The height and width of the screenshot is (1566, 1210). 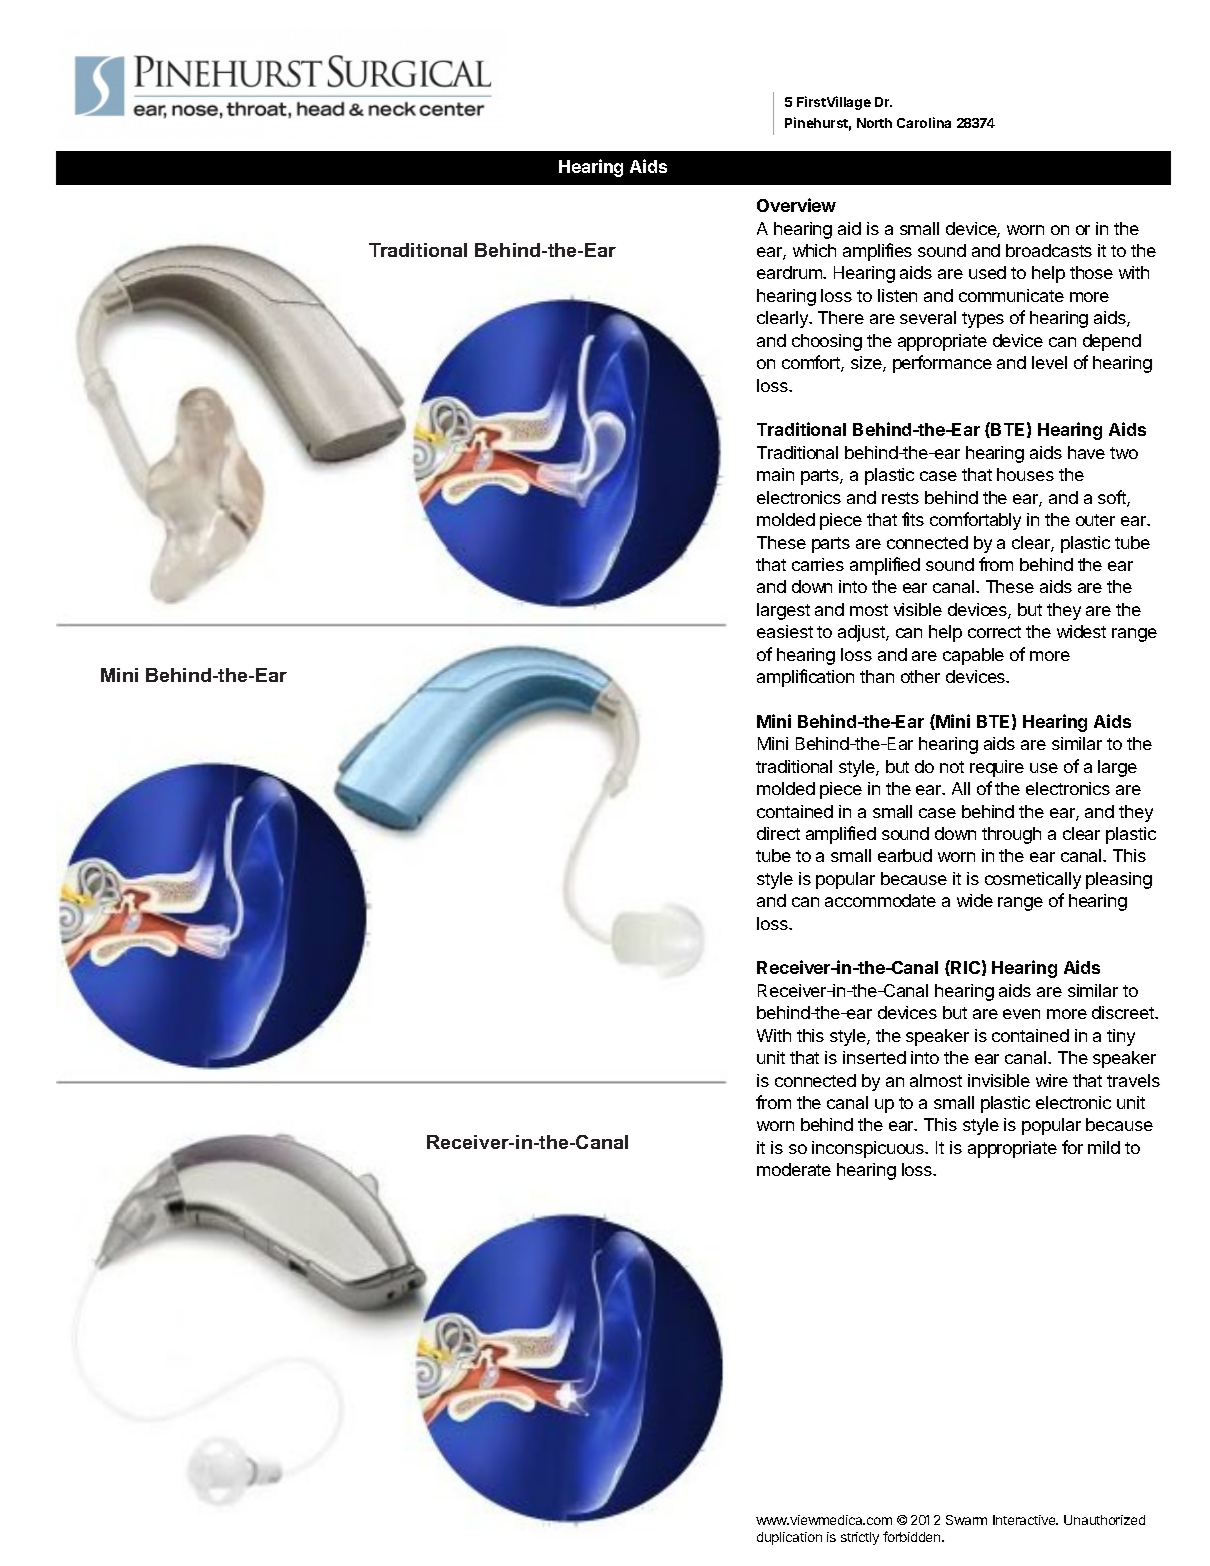 What do you see at coordinates (1091, 272) in the screenshot?
I see `those` at bounding box center [1091, 272].
